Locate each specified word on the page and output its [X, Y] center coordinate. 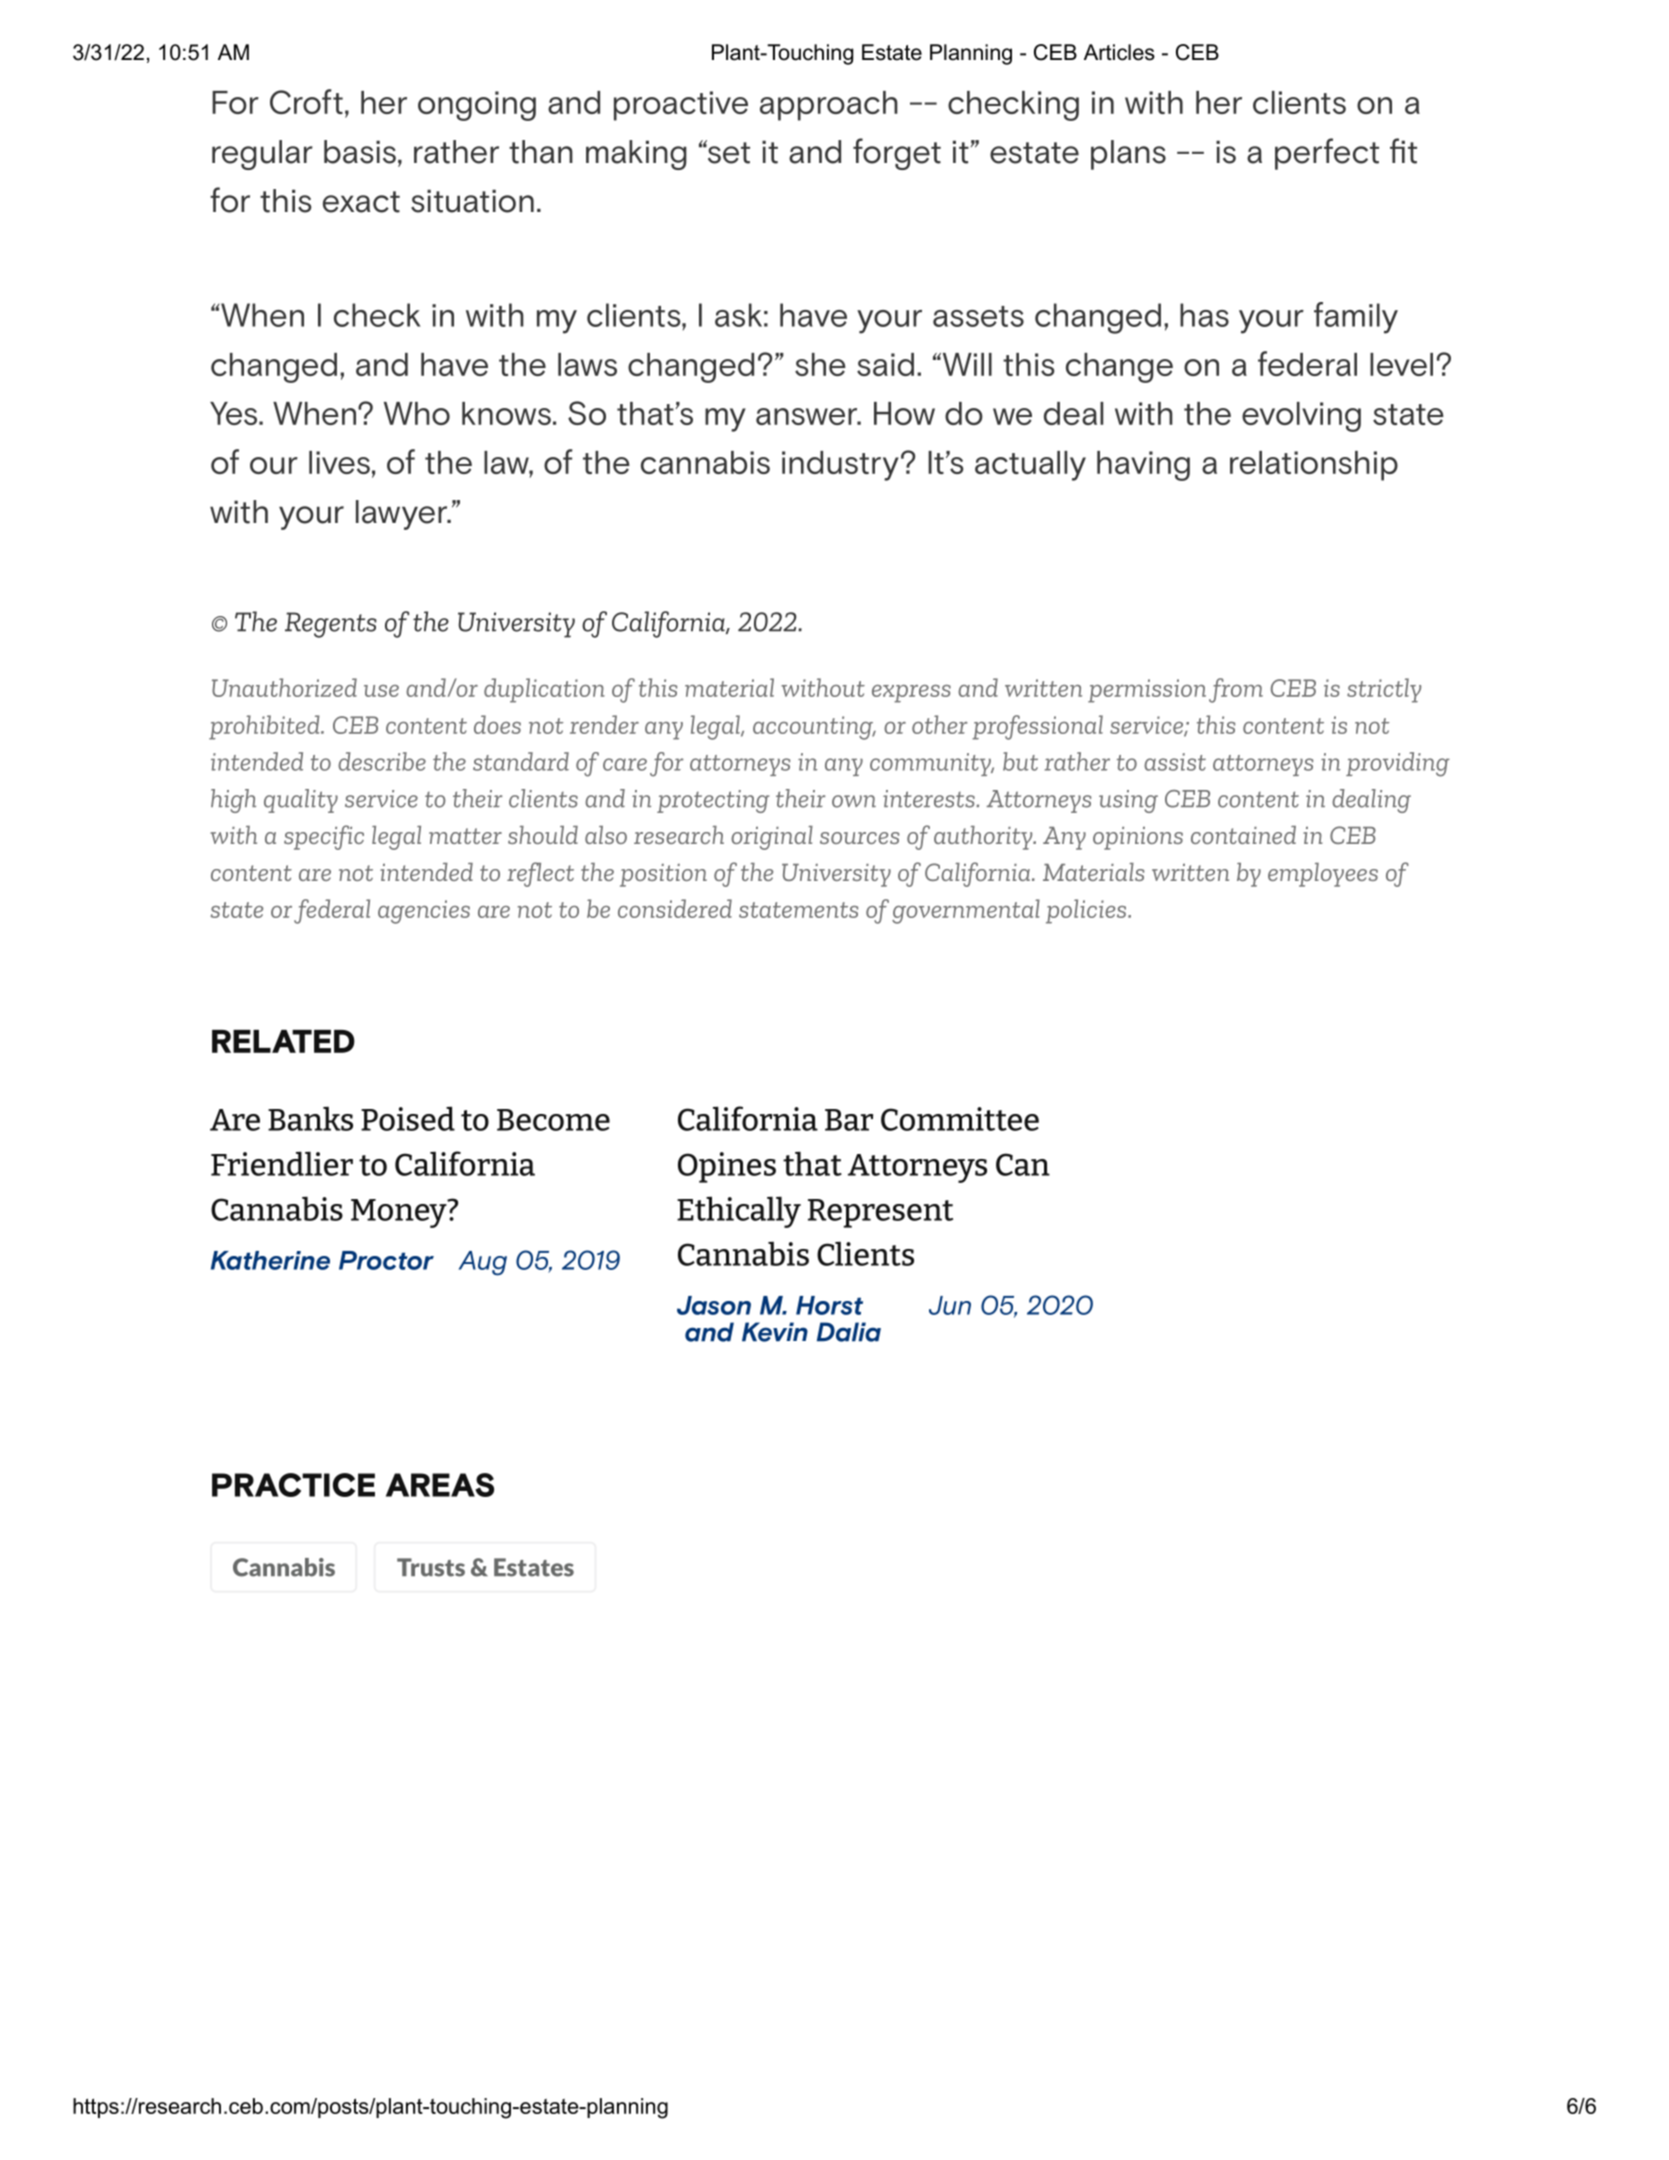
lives [339, 462]
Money [400, 1213]
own [854, 801]
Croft [306, 101]
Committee [960, 1119]
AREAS [440, 1485]
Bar [849, 1120]
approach [829, 106]
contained [1243, 835]
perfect [1327, 154]
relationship [1314, 466]
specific [324, 837]
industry [840, 466]
